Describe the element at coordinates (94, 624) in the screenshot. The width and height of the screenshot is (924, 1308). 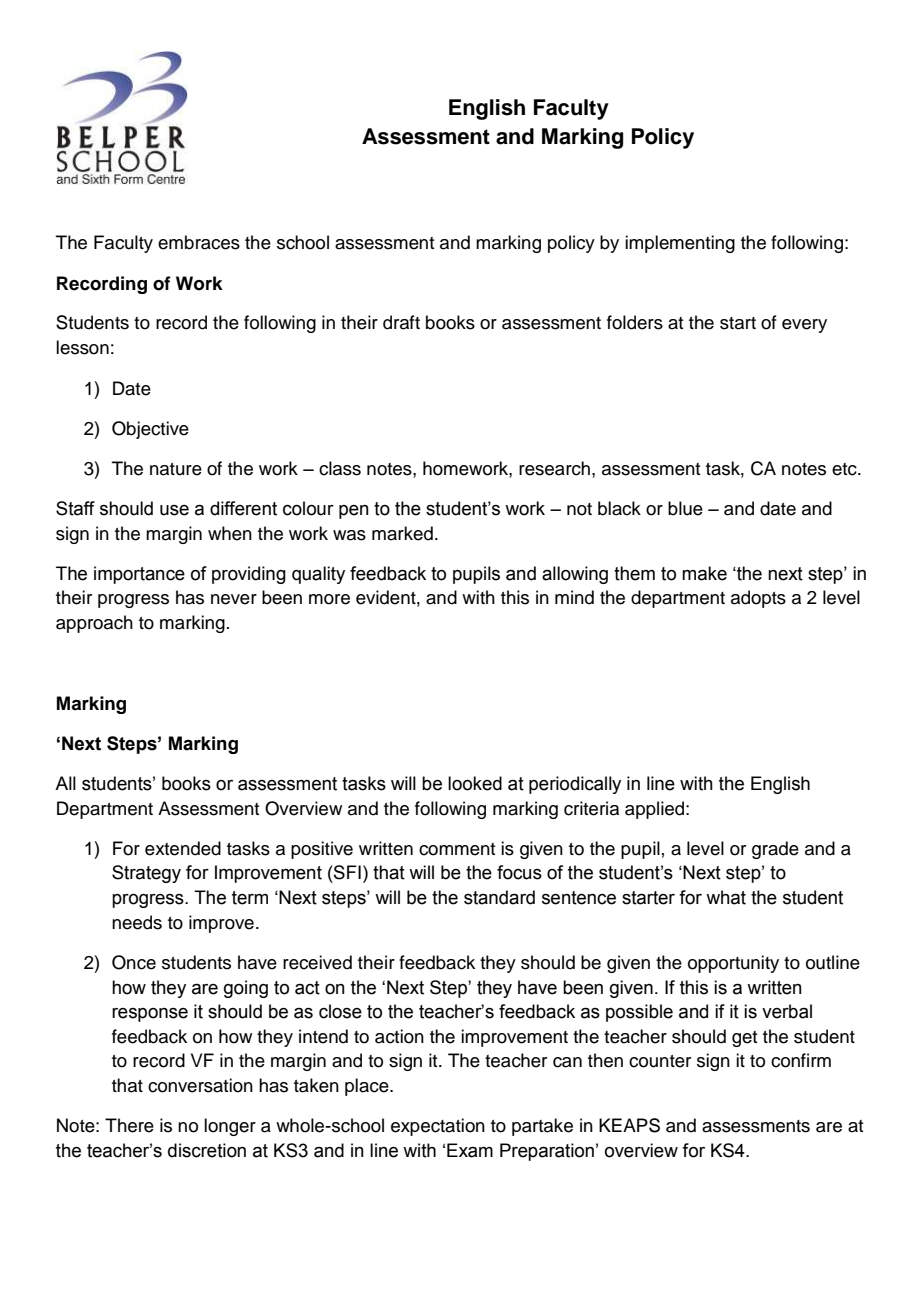
I see `approach` at that location.
